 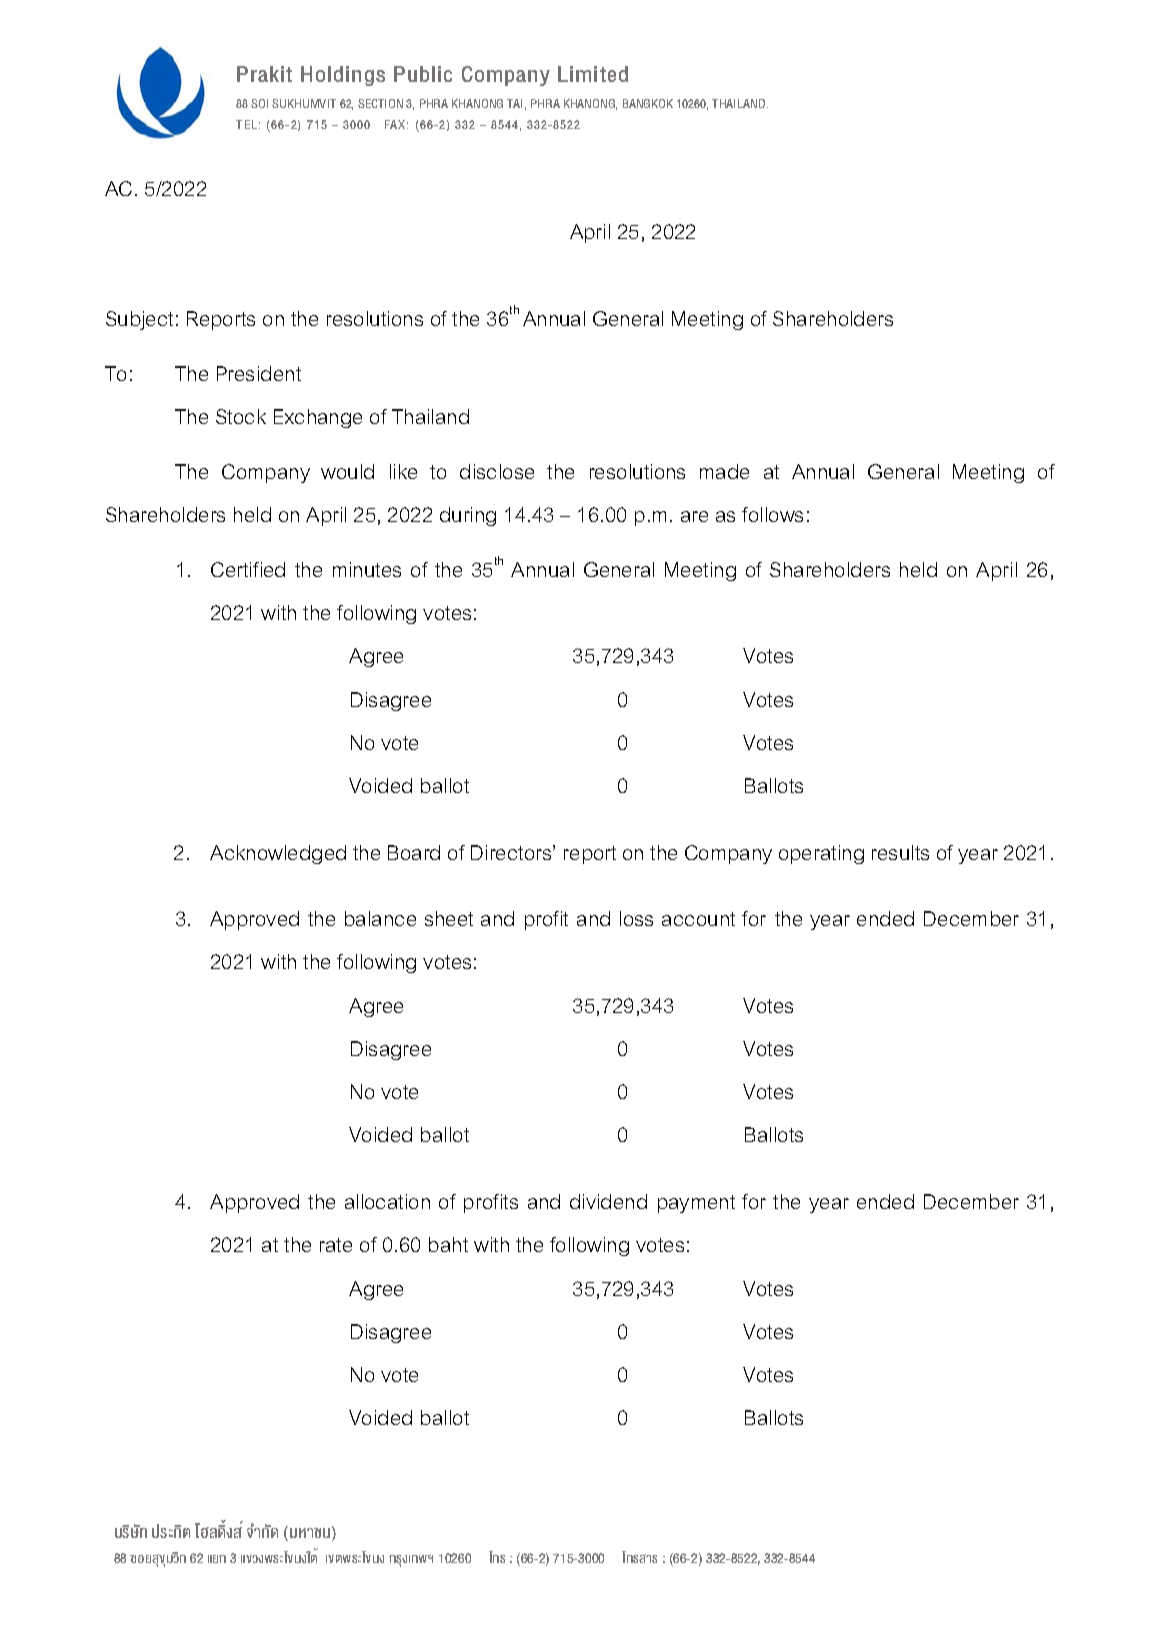 What do you see at coordinates (636, 918) in the screenshot?
I see `loss` at bounding box center [636, 918].
